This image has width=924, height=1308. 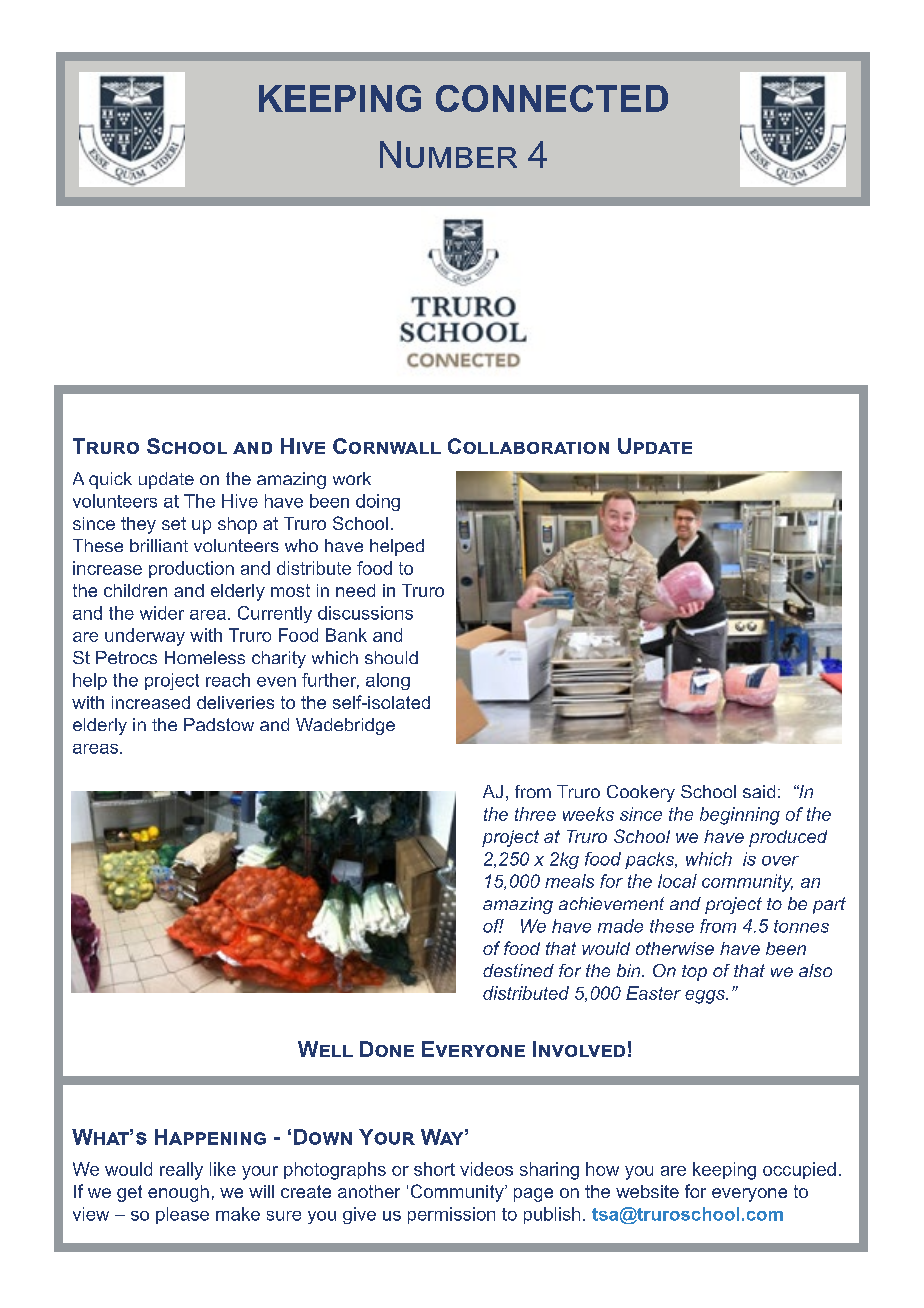 I want to click on destined, so click(x=518, y=970).
